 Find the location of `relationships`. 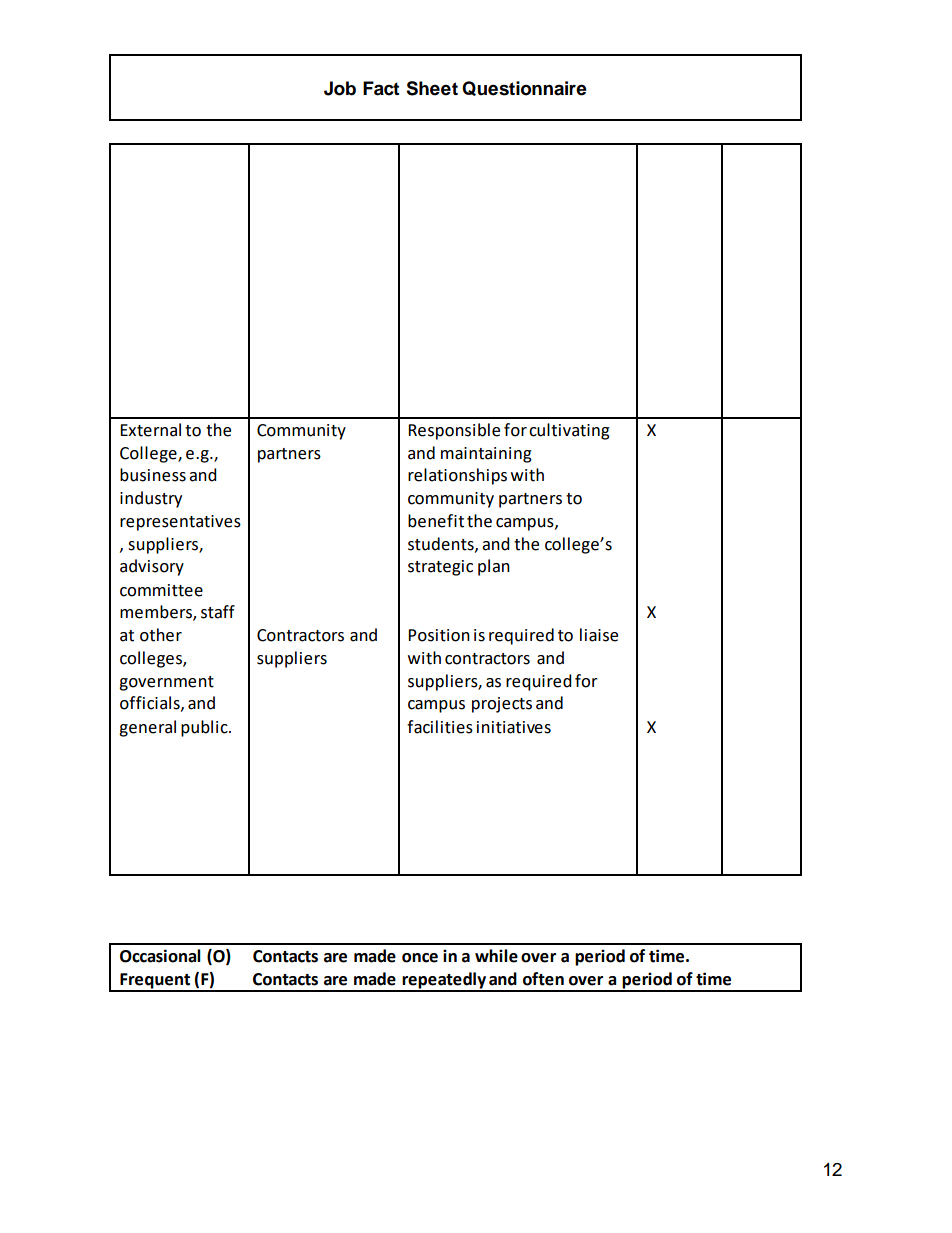

relationships is located at coordinates (457, 476).
